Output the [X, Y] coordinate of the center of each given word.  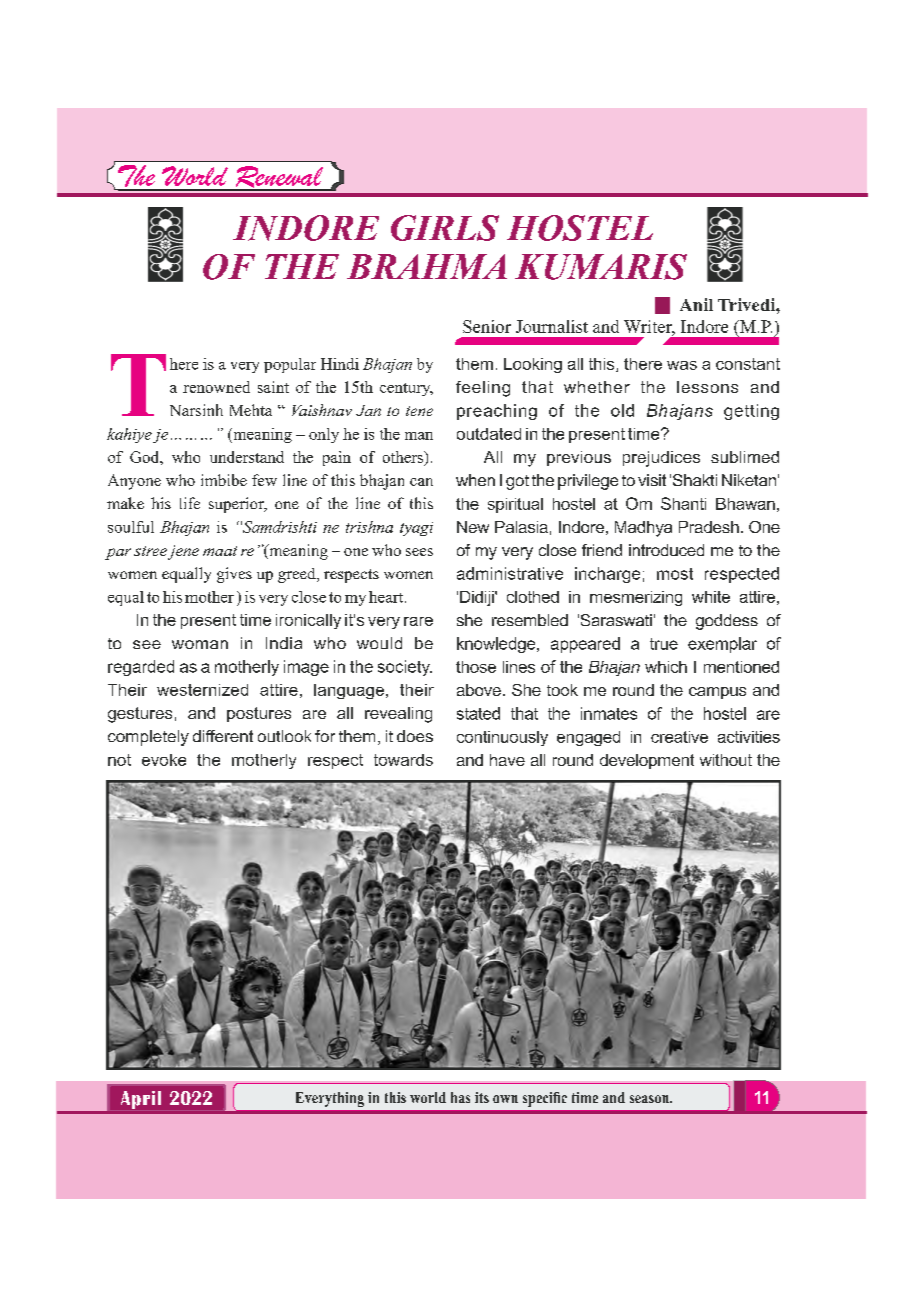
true [664, 644]
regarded [141, 668]
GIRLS [445, 228]
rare [418, 621]
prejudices [661, 459]
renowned [216, 387]
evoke [164, 760]
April [141, 1100]
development [647, 761]
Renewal [279, 178]
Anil [696, 304]
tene [419, 411]
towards [403, 760]
